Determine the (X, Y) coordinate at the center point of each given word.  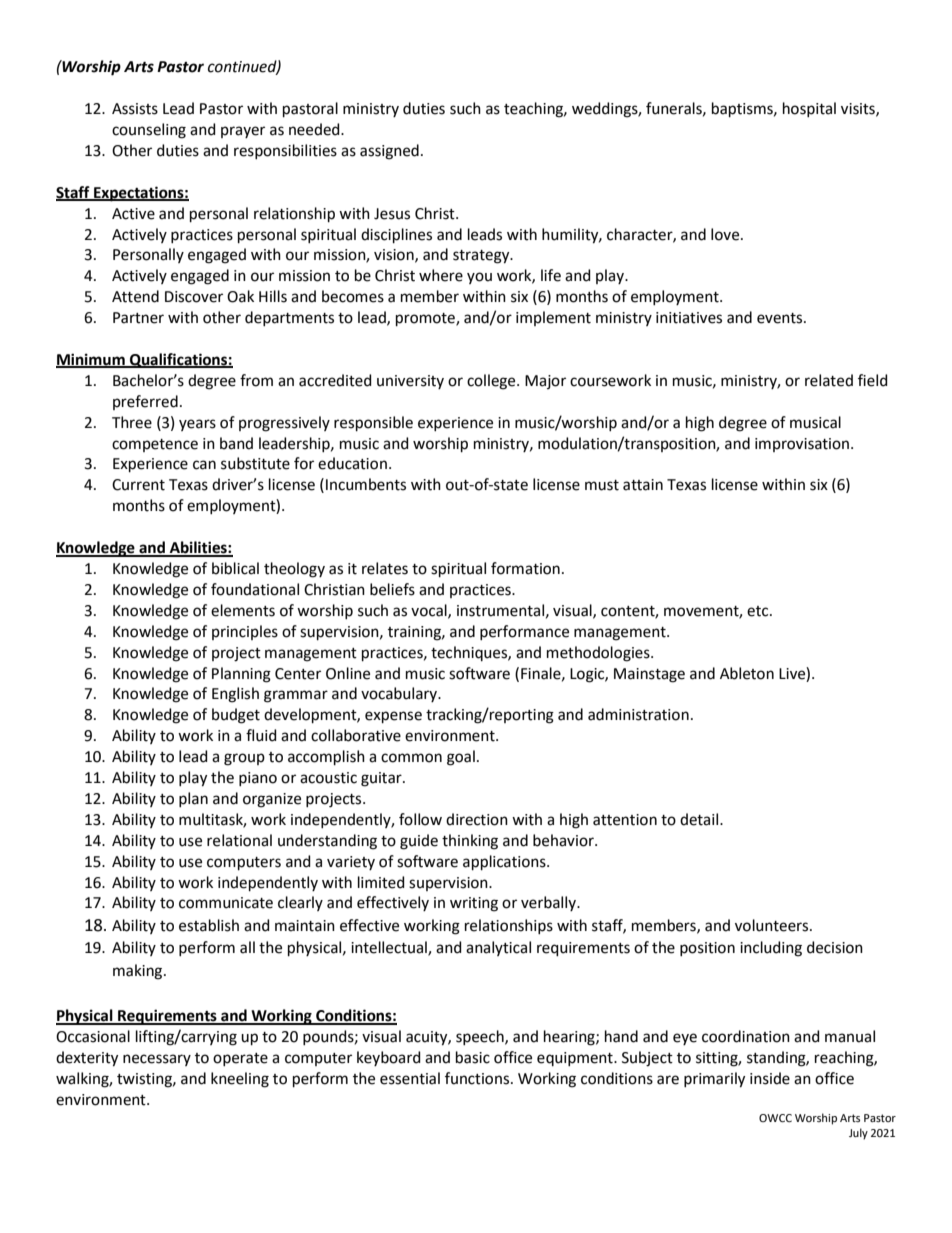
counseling (149, 131)
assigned (389, 152)
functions (478, 1078)
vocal (430, 611)
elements (243, 610)
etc (759, 611)
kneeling (240, 1080)
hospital (809, 109)
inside (770, 1078)
